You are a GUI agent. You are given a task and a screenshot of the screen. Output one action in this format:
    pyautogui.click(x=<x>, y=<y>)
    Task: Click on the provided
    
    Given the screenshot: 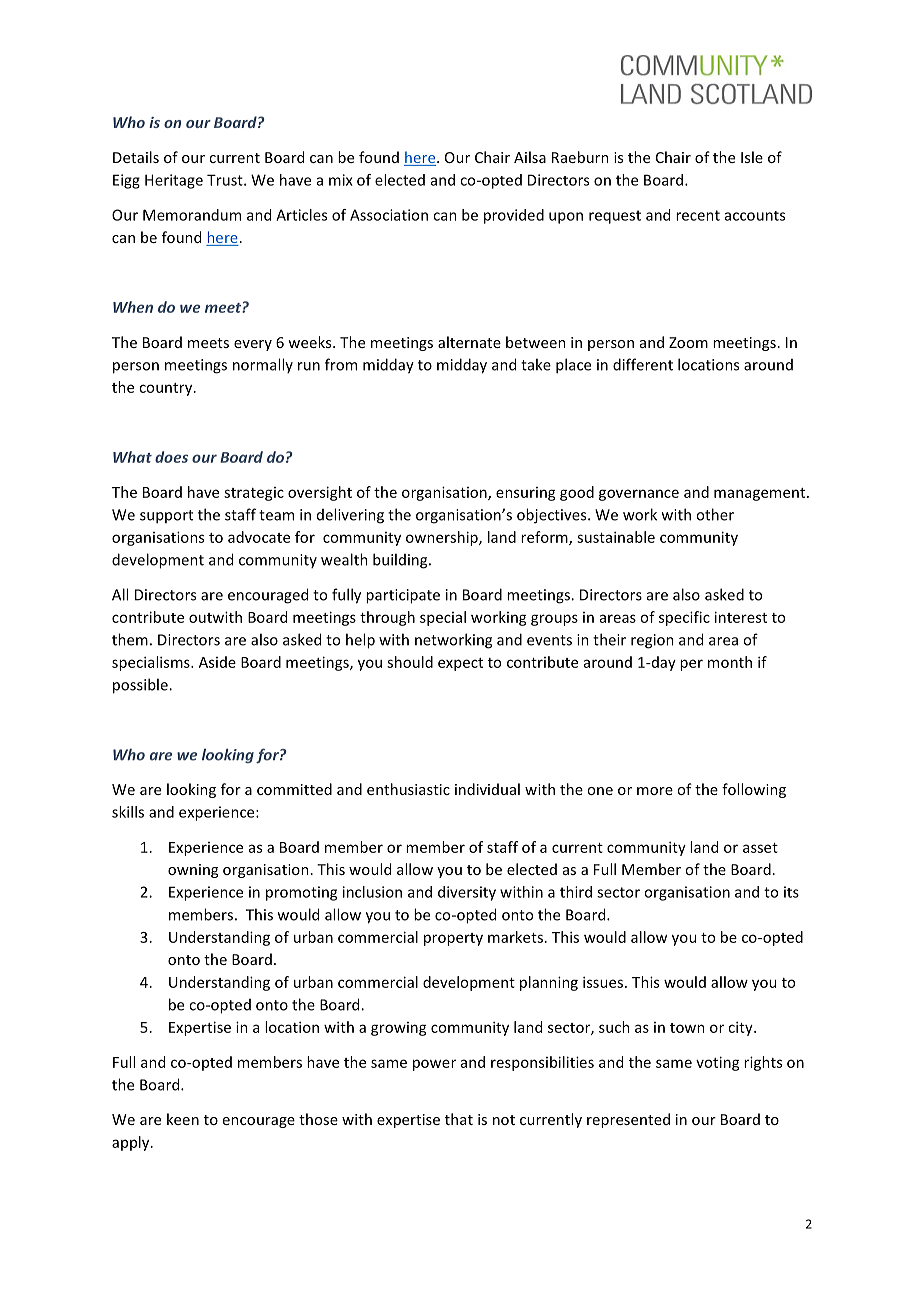 What is the action you would take?
    pyautogui.click(x=514, y=216)
